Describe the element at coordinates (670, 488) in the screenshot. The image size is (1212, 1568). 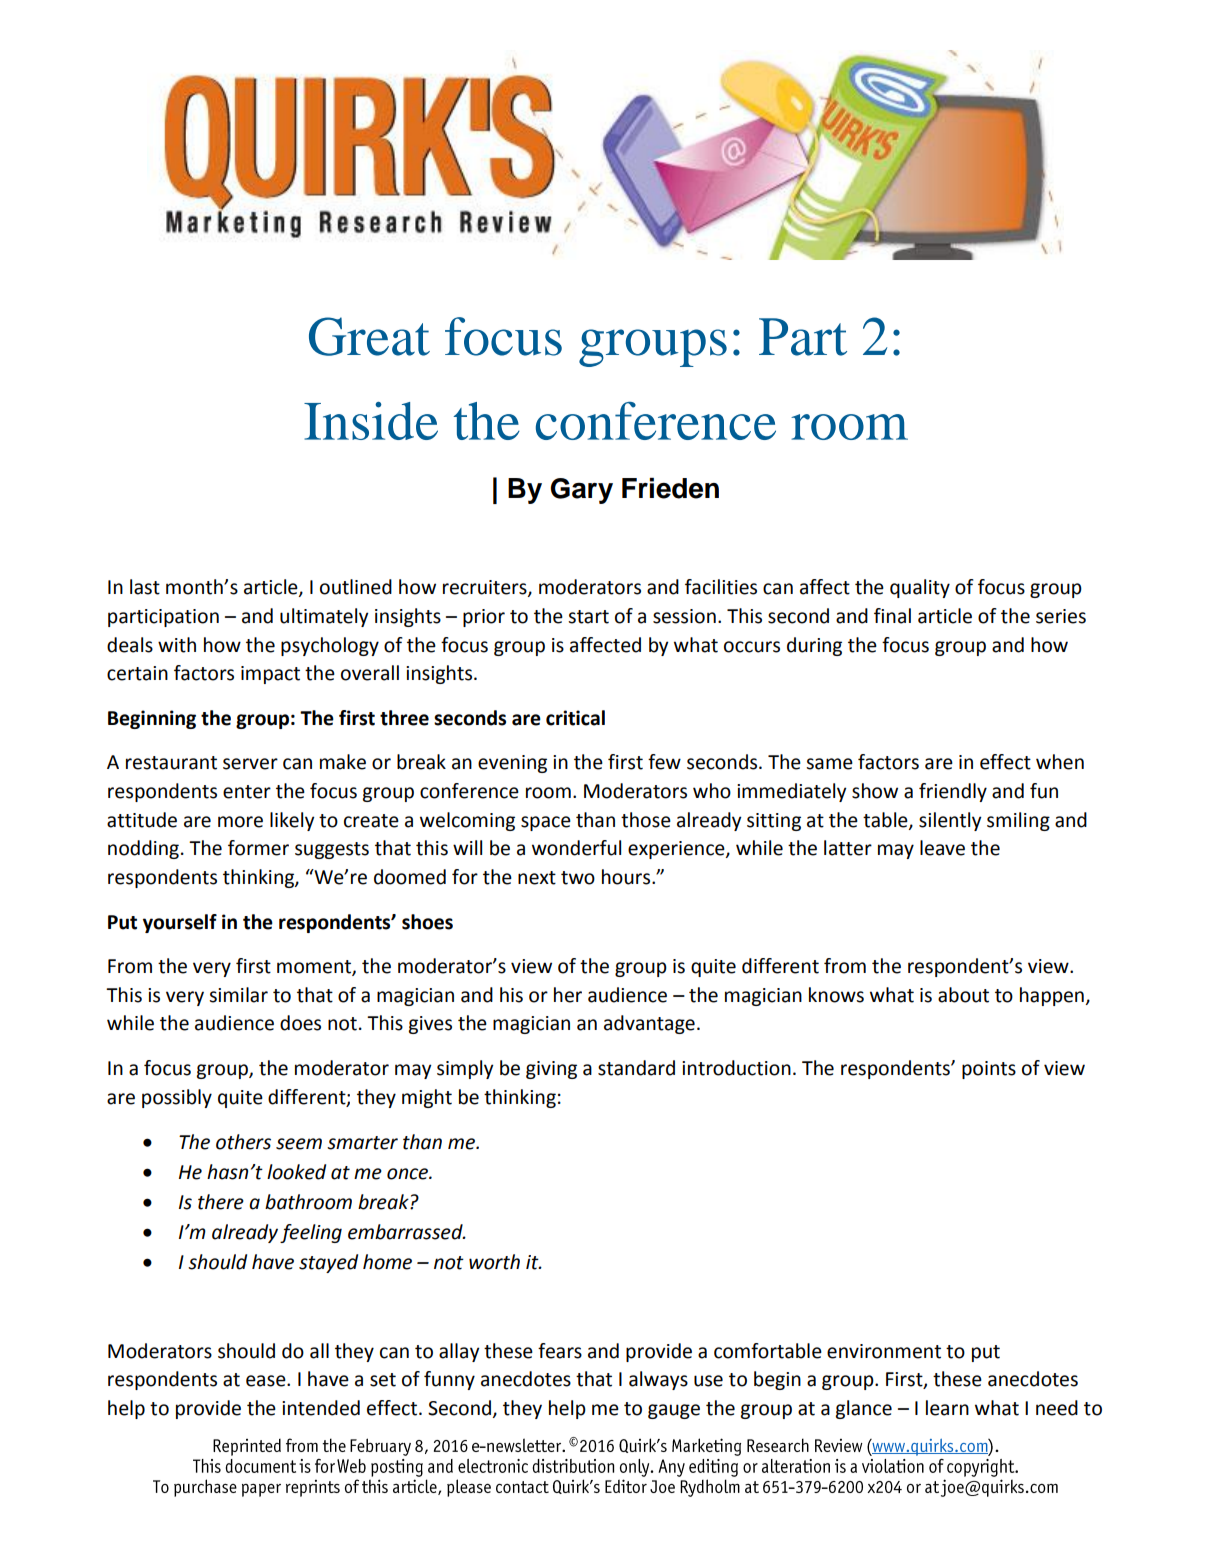
I see `Frieden` at that location.
